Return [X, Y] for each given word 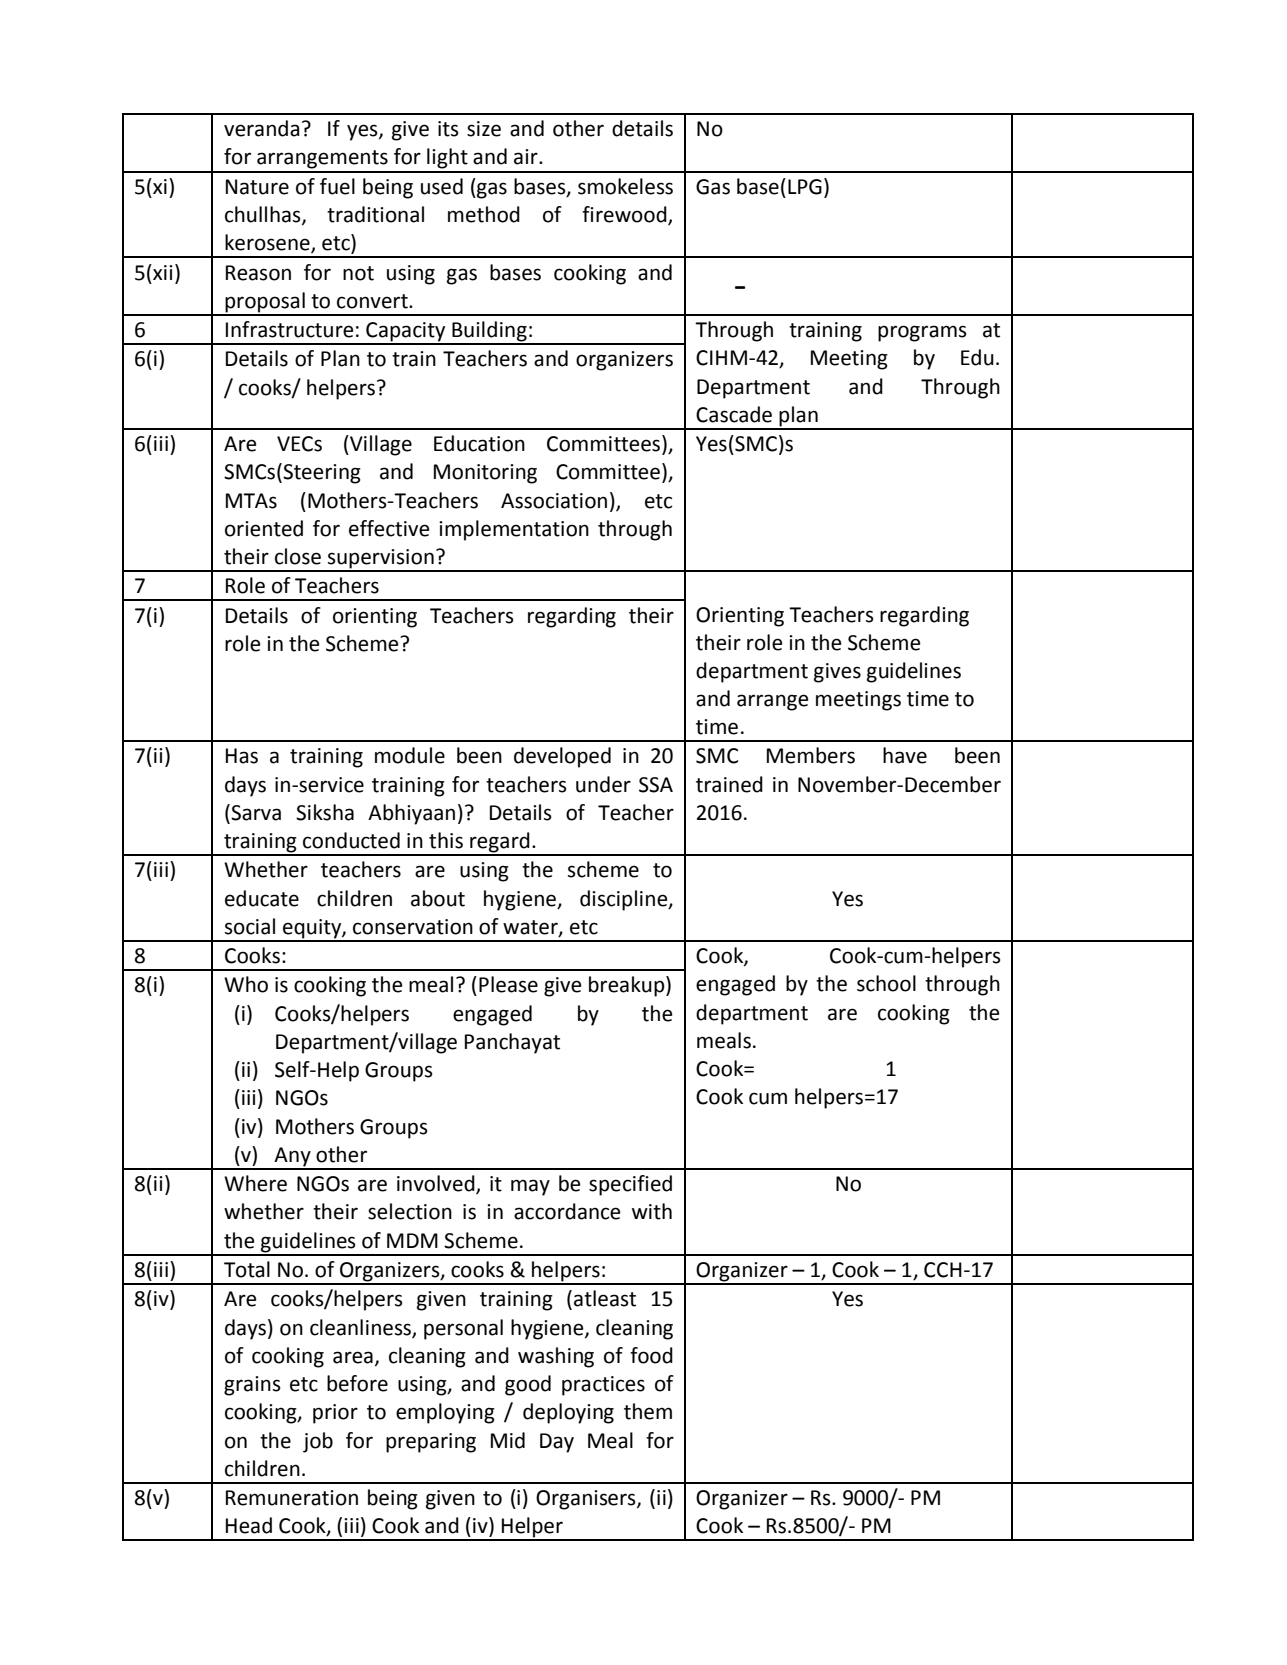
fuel [337, 186]
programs [922, 333]
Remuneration [292, 1498]
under [603, 784]
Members [811, 755]
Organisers [587, 1500]
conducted [351, 840]
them [648, 1411]
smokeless [625, 186]
